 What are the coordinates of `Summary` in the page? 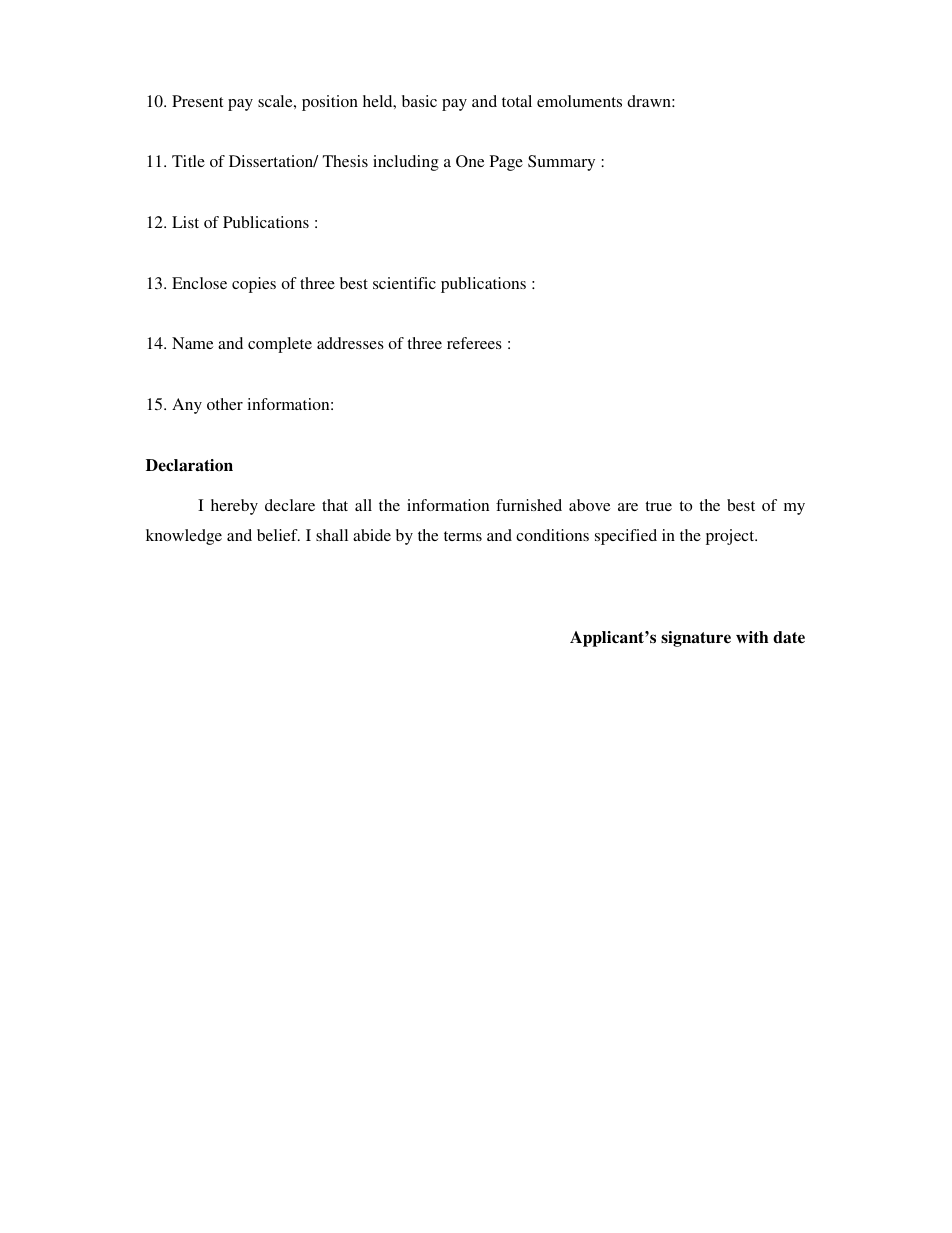 It's located at (561, 163).
